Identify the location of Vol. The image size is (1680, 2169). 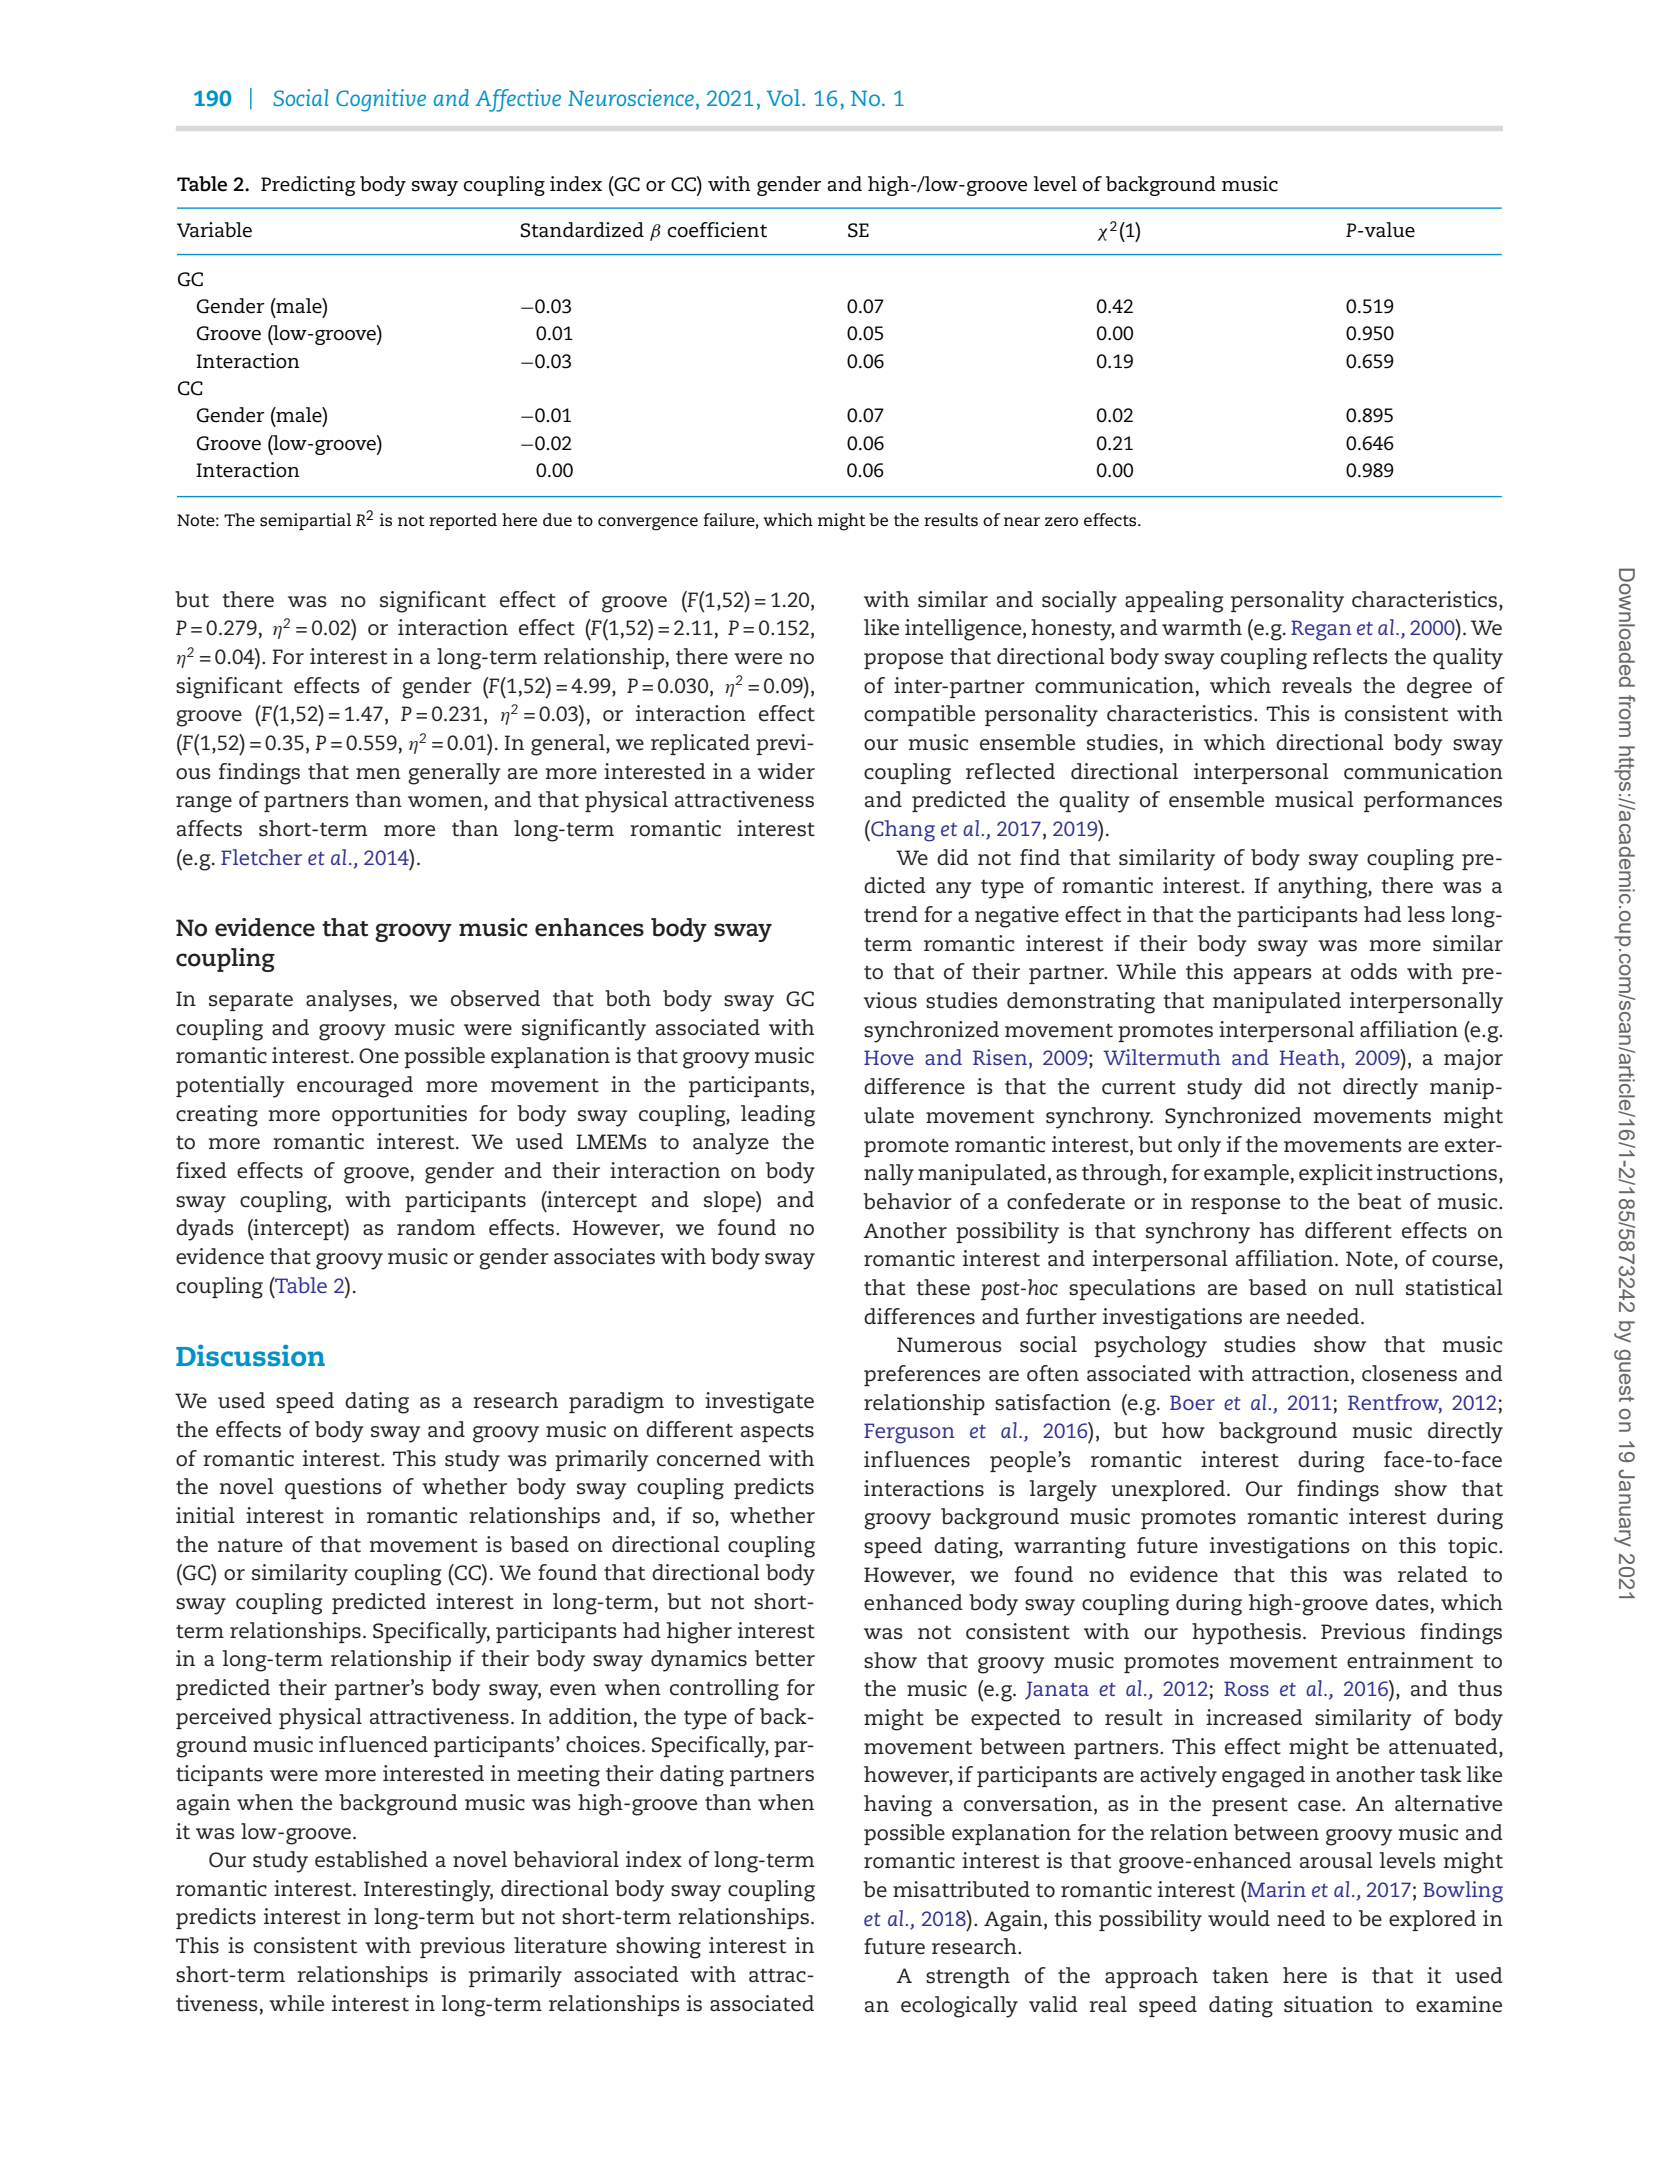
(784, 97).
